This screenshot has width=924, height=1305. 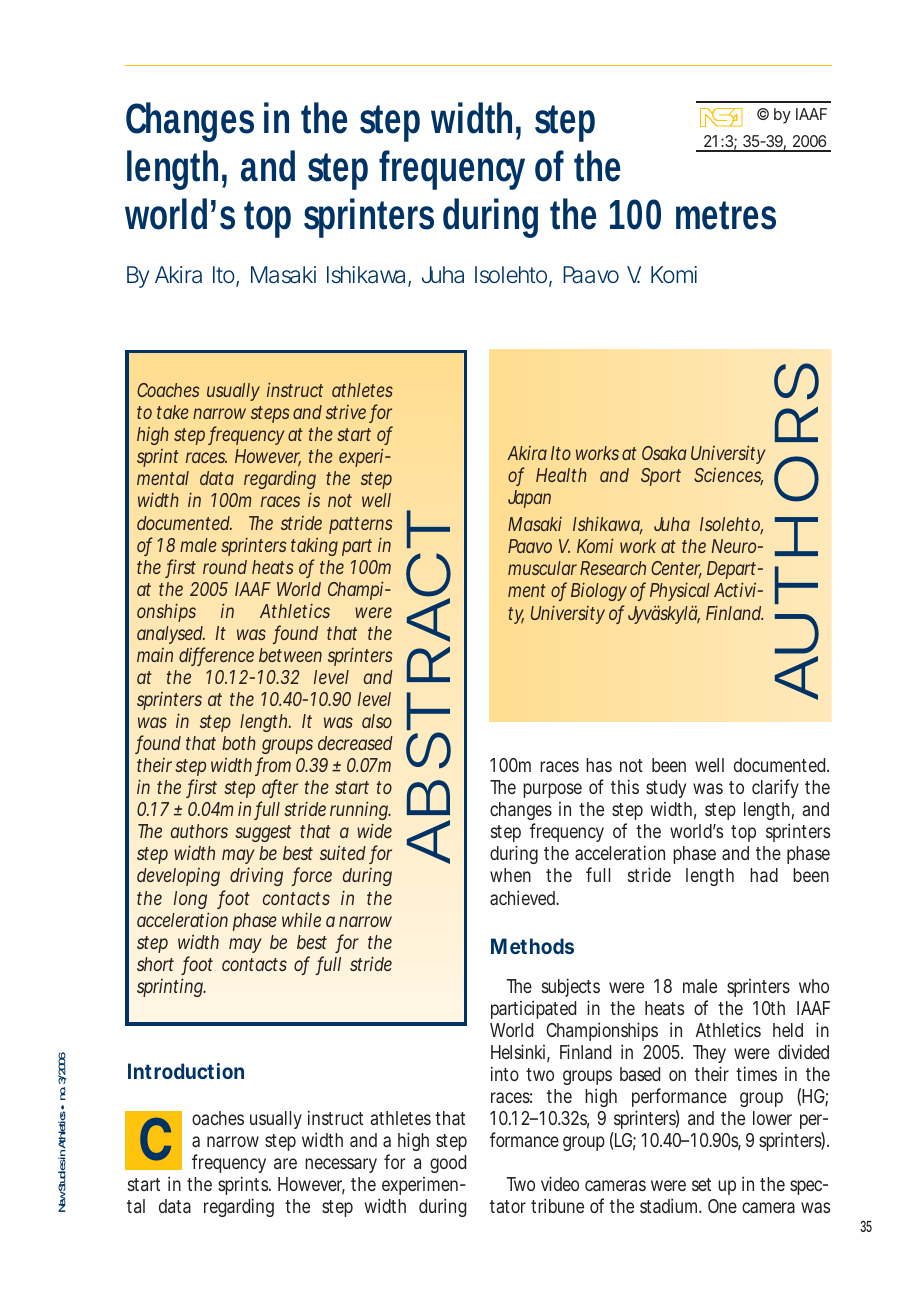 What do you see at coordinates (173, 412) in the screenshot?
I see `take` at bounding box center [173, 412].
